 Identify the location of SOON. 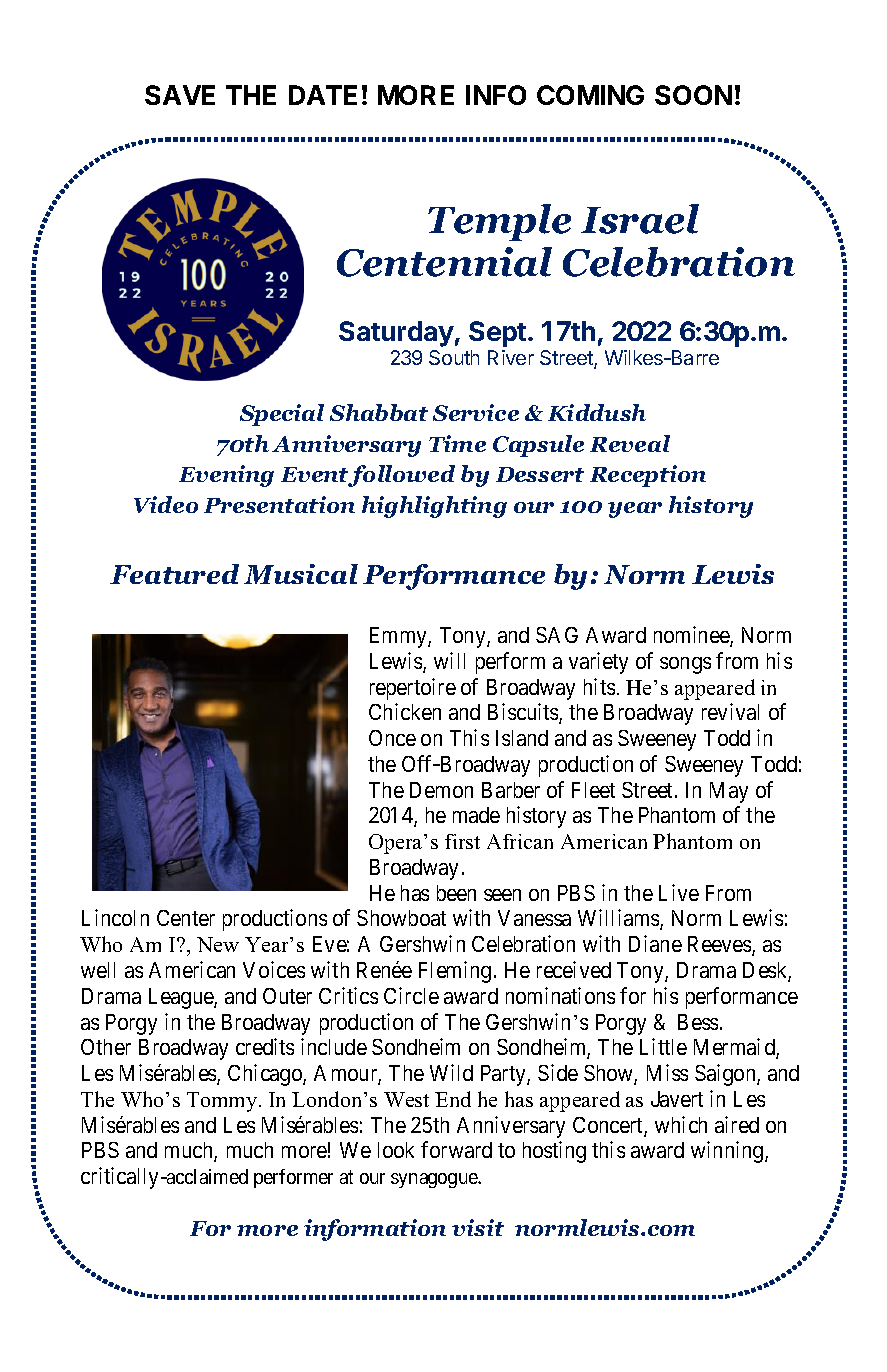
(693, 95).
